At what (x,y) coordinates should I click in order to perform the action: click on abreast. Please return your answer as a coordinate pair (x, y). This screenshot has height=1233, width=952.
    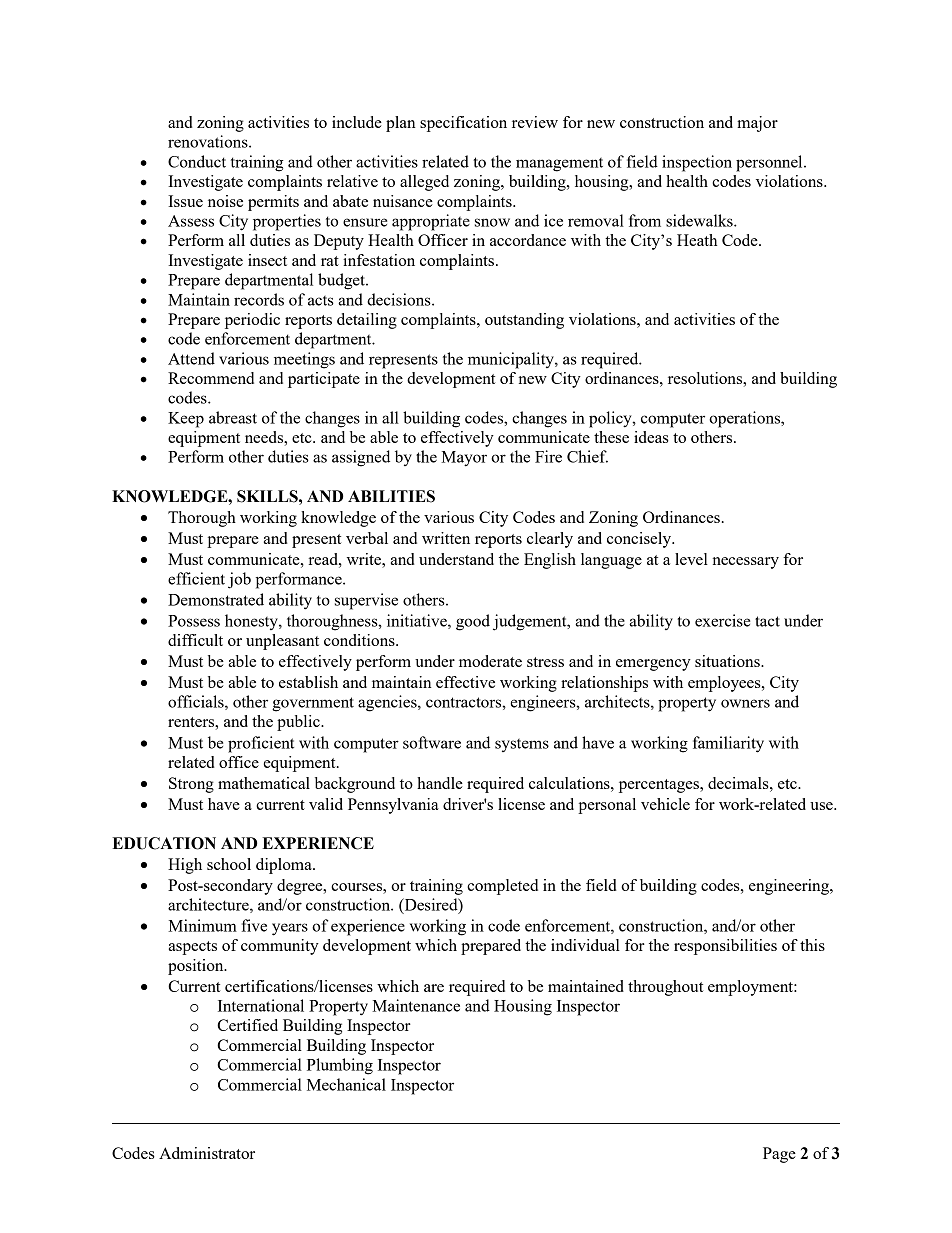
    Looking at the image, I should click on (233, 417).
